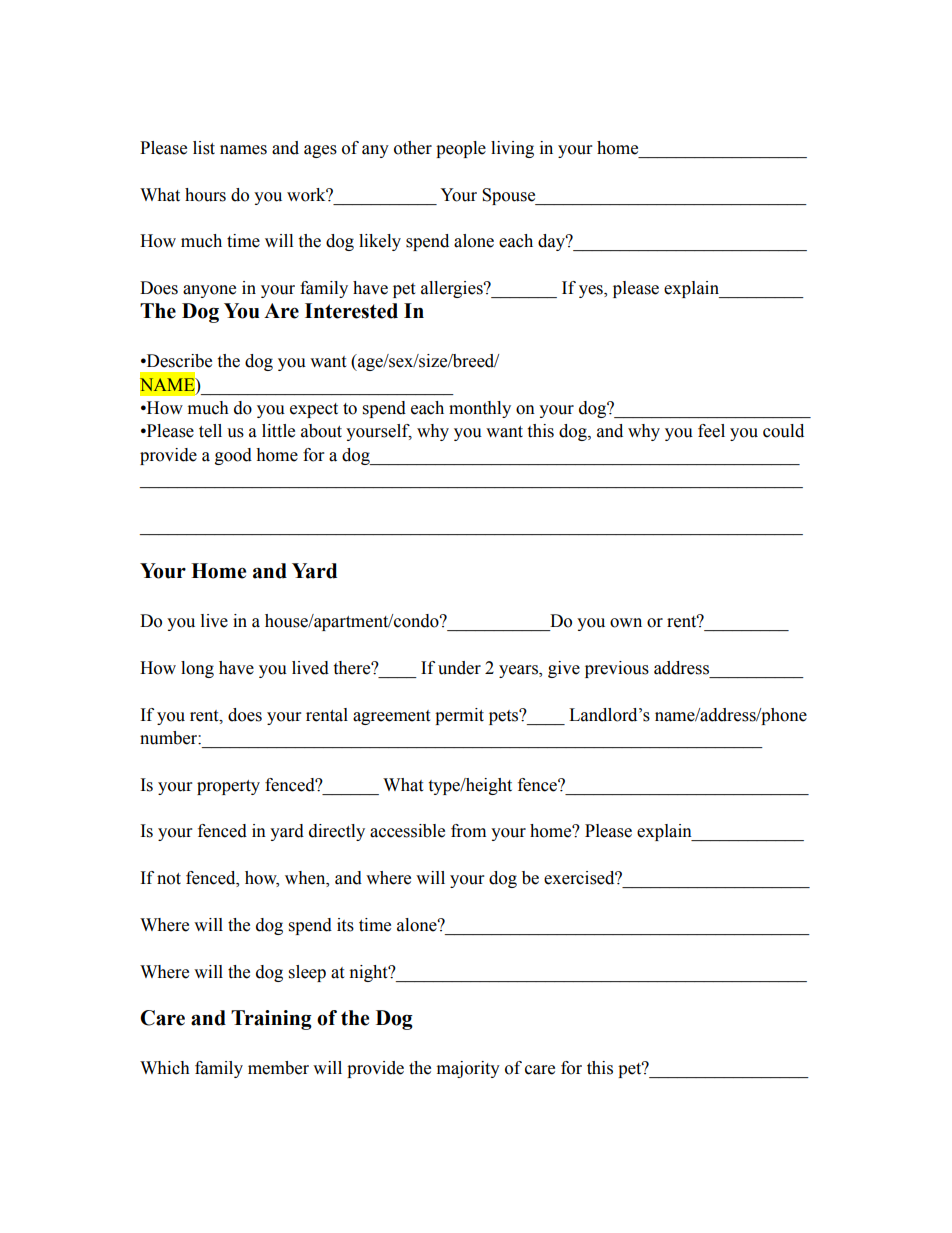  Describe the element at coordinates (197, 669) in the screenshot. I see `long` at that location.
